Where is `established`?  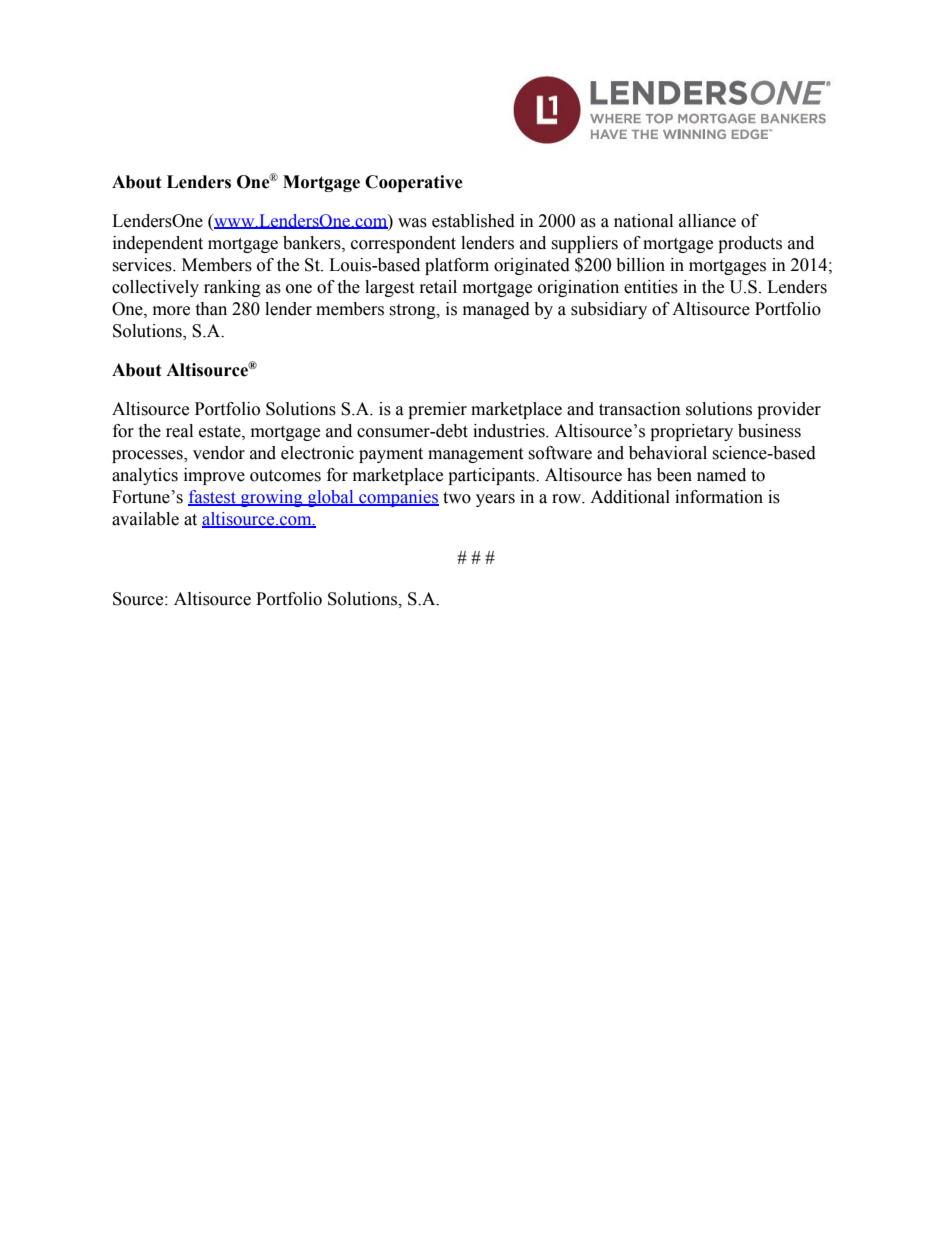 established is located at coordinates (473, 221).
